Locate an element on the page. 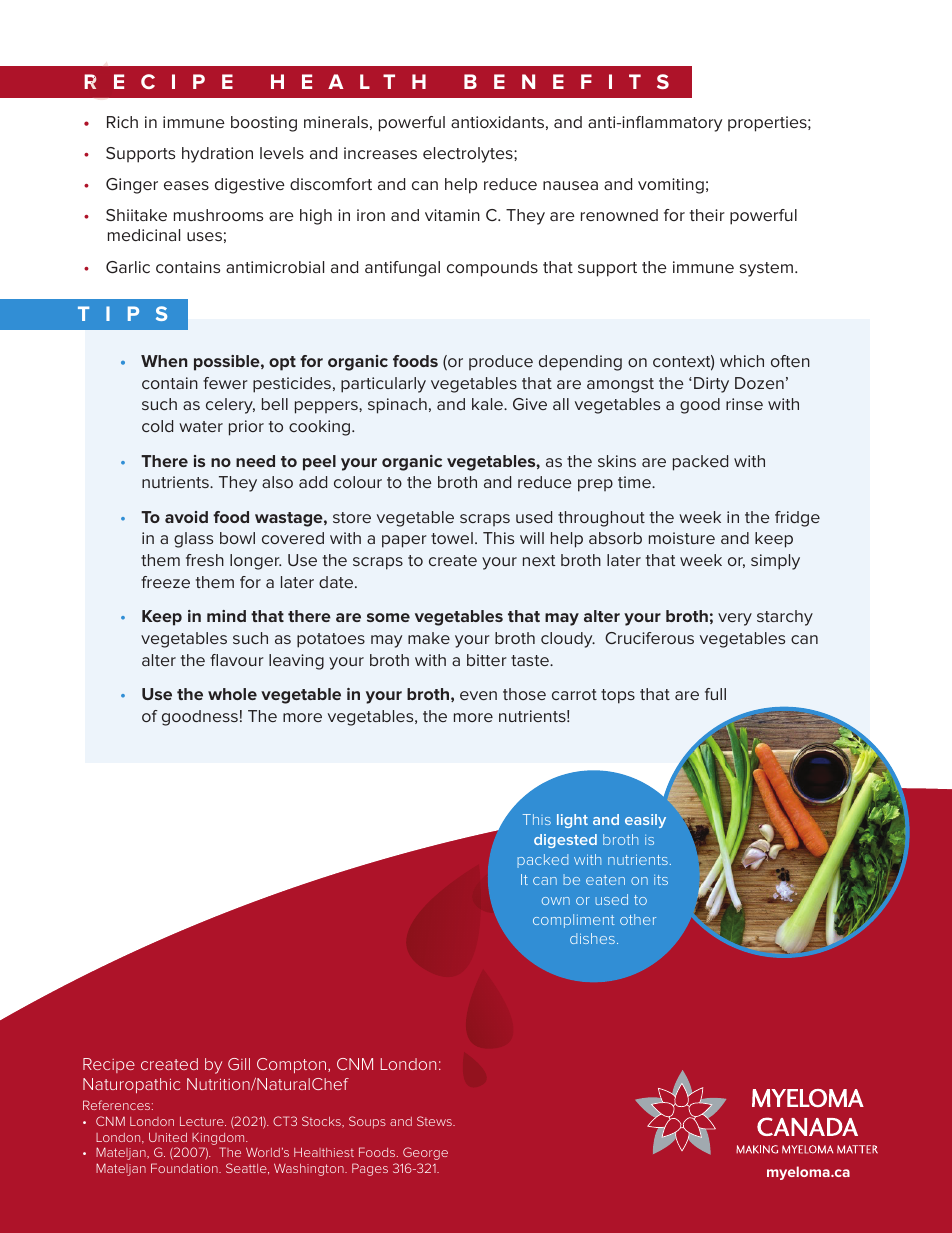  hydration is located at coordinates (217, 155).
